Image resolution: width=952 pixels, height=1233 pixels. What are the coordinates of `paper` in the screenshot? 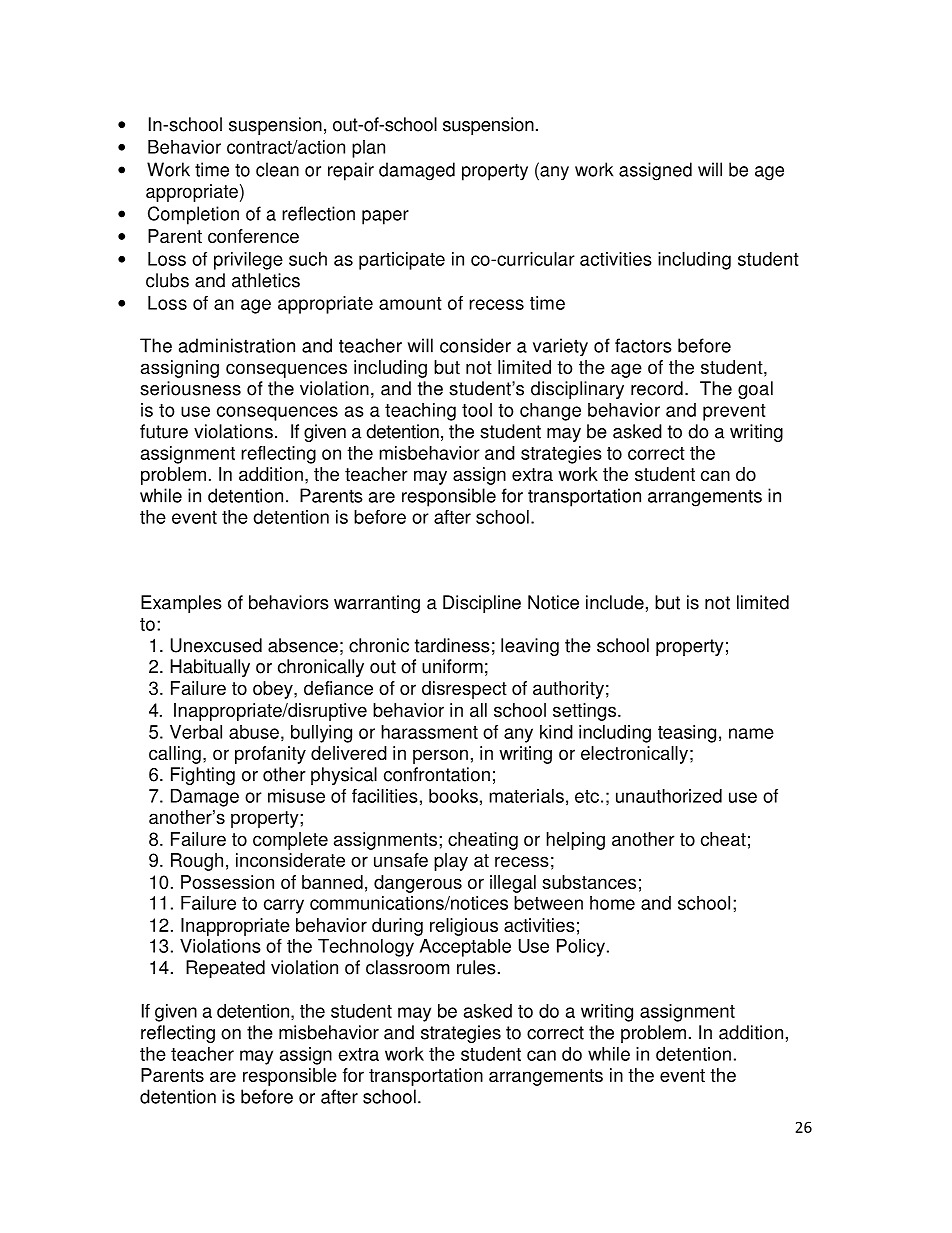 It's located at (385, 217).
